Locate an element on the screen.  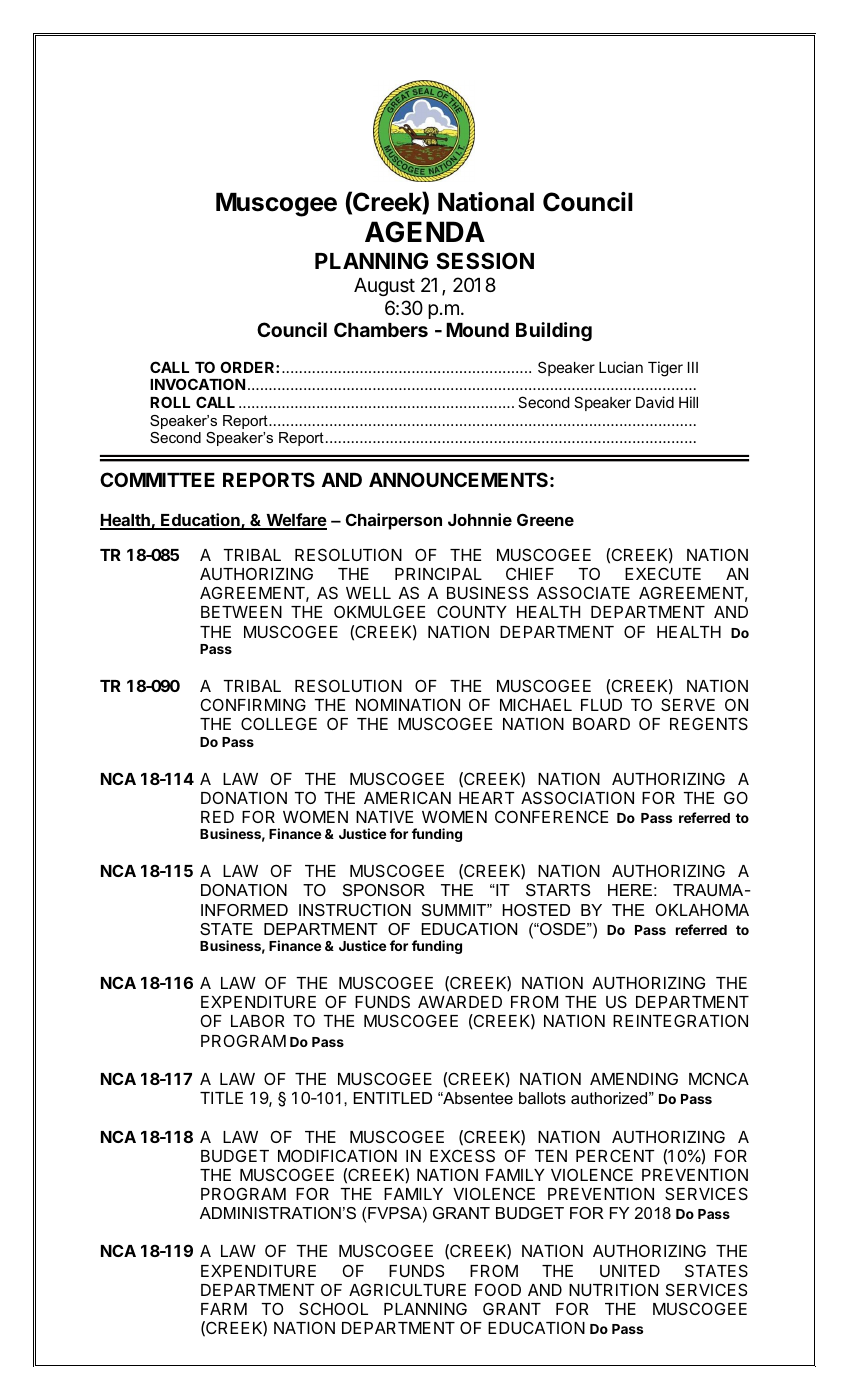
AGENDA is located at coordinates (425, 232).
